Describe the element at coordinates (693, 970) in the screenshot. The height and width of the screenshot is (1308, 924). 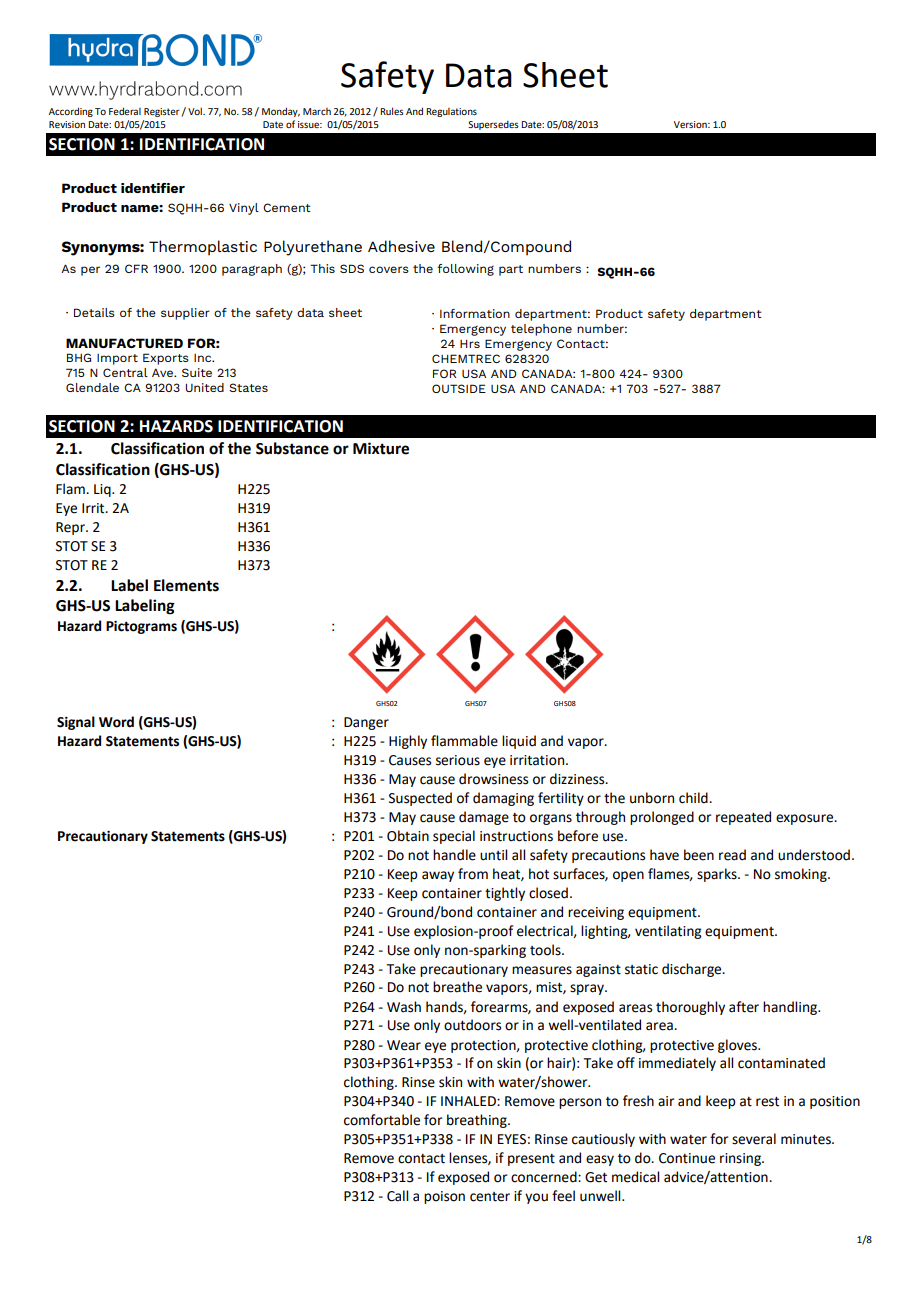
I see `discharge` at that location.
